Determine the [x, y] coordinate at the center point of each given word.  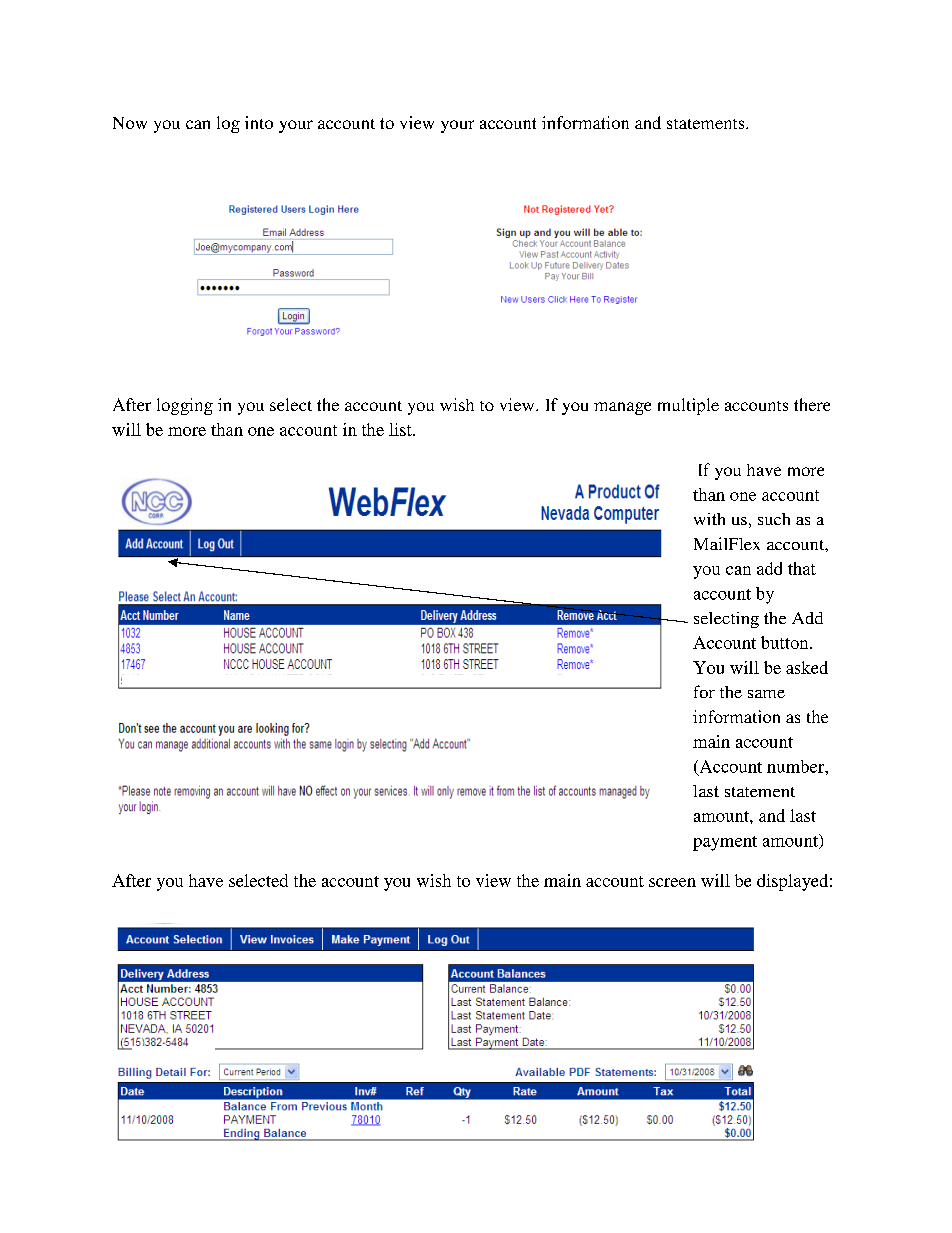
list [401, 429]
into [259, 122]
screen [672, 882]
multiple [688, 406]
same [766, 694]
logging [185, 406]
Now [130, 123]
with [709, 519]
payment [725, 843]
